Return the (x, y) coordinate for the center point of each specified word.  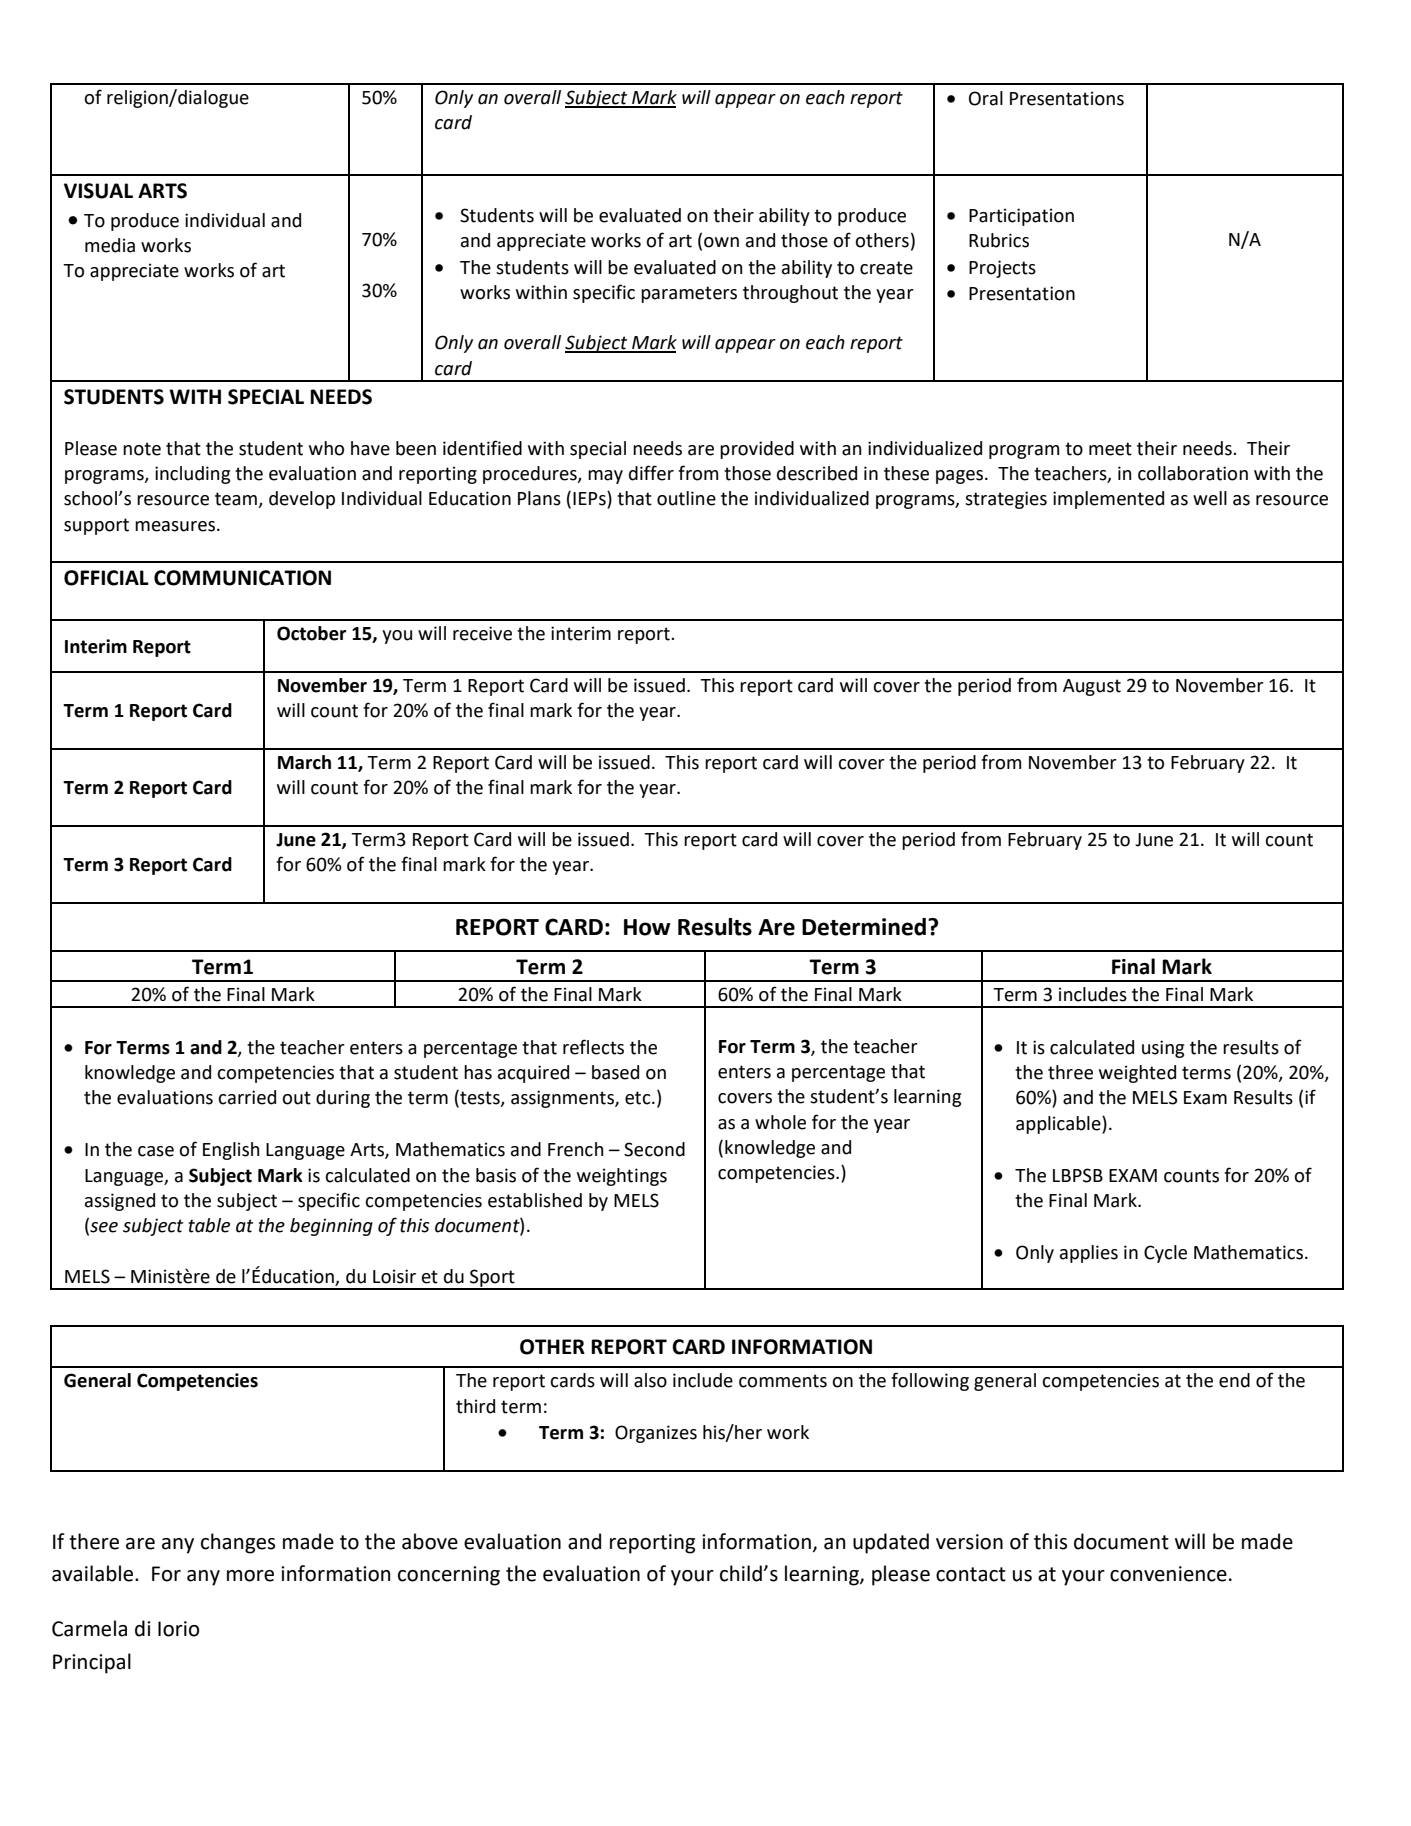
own (721, 242)
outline (686, 498)
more (250, 1576)
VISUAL (98, 191)
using (1163, 1049)
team (237, 500)
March (304, 762)
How (647, 927)
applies (1089, 1254)
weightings (622, 1177)
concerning (449, 1576)
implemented (1108, 500)
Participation (1021, 217)
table (209, 1225)
